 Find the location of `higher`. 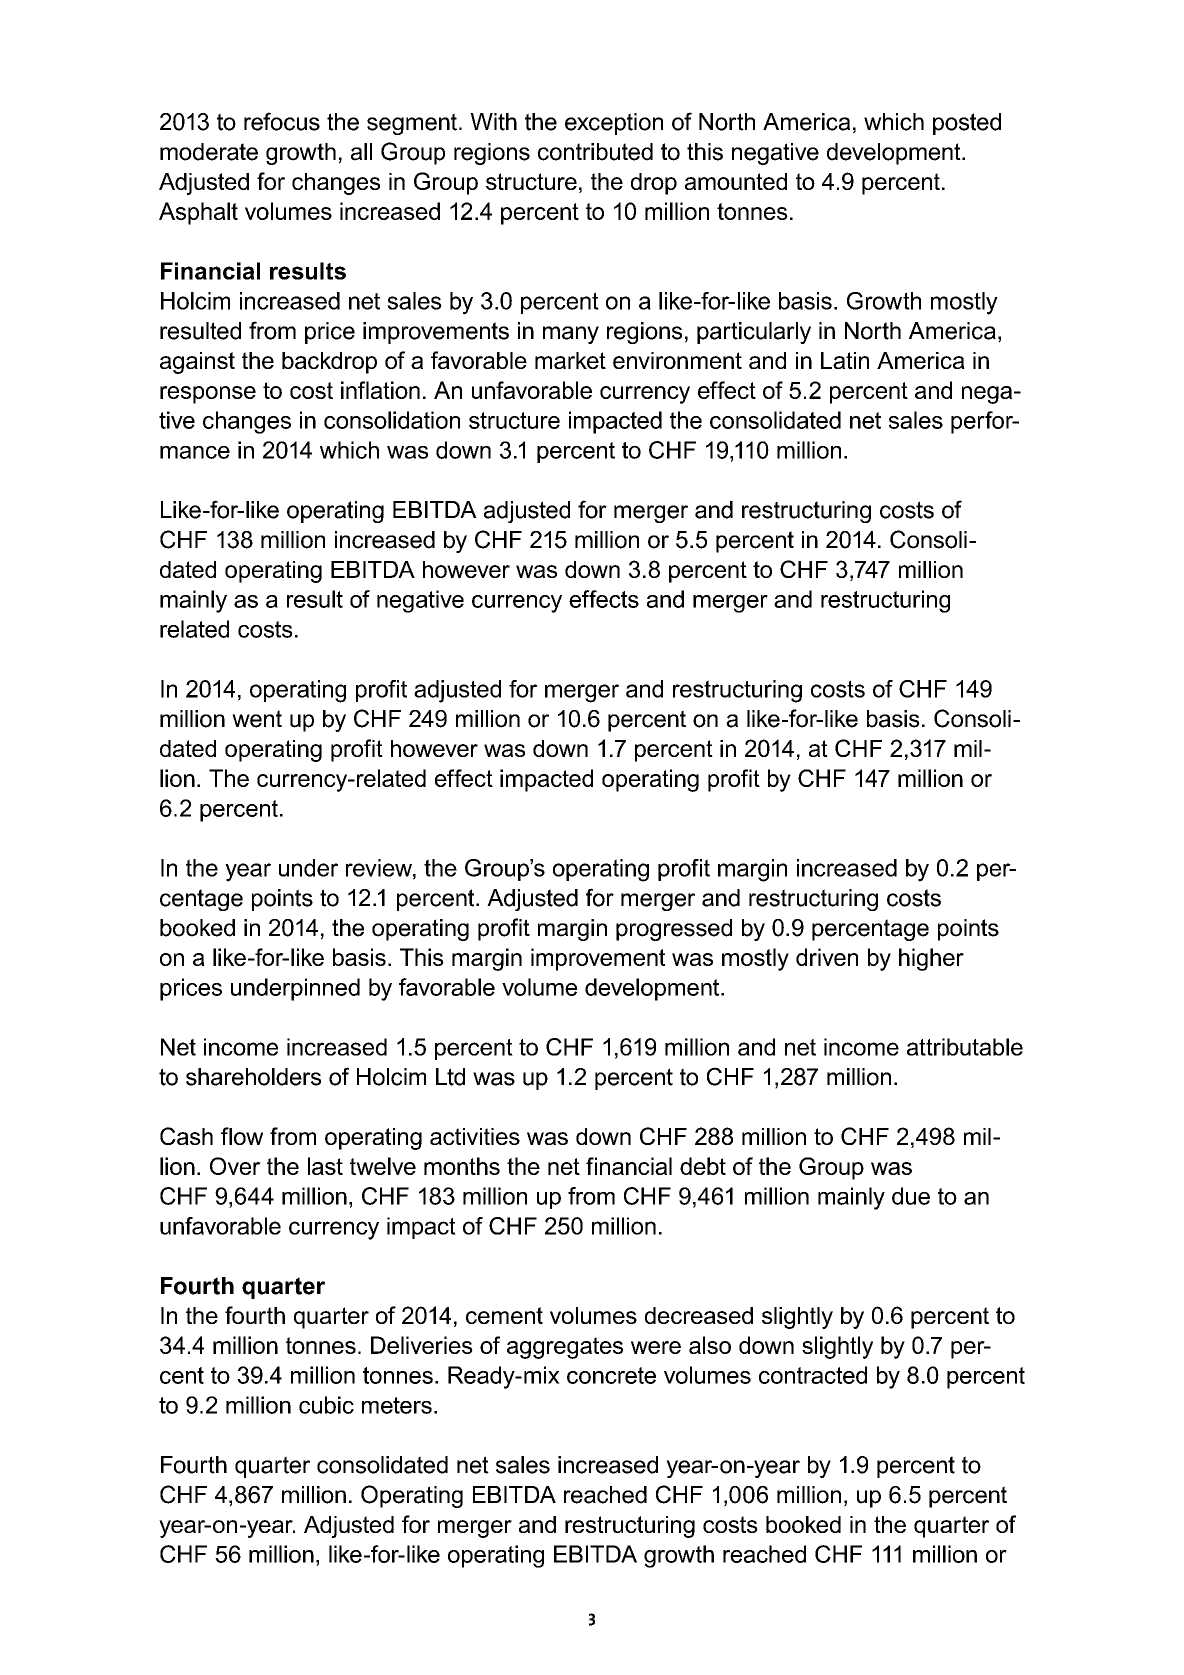

higher is located at coordinates (931, 959).
